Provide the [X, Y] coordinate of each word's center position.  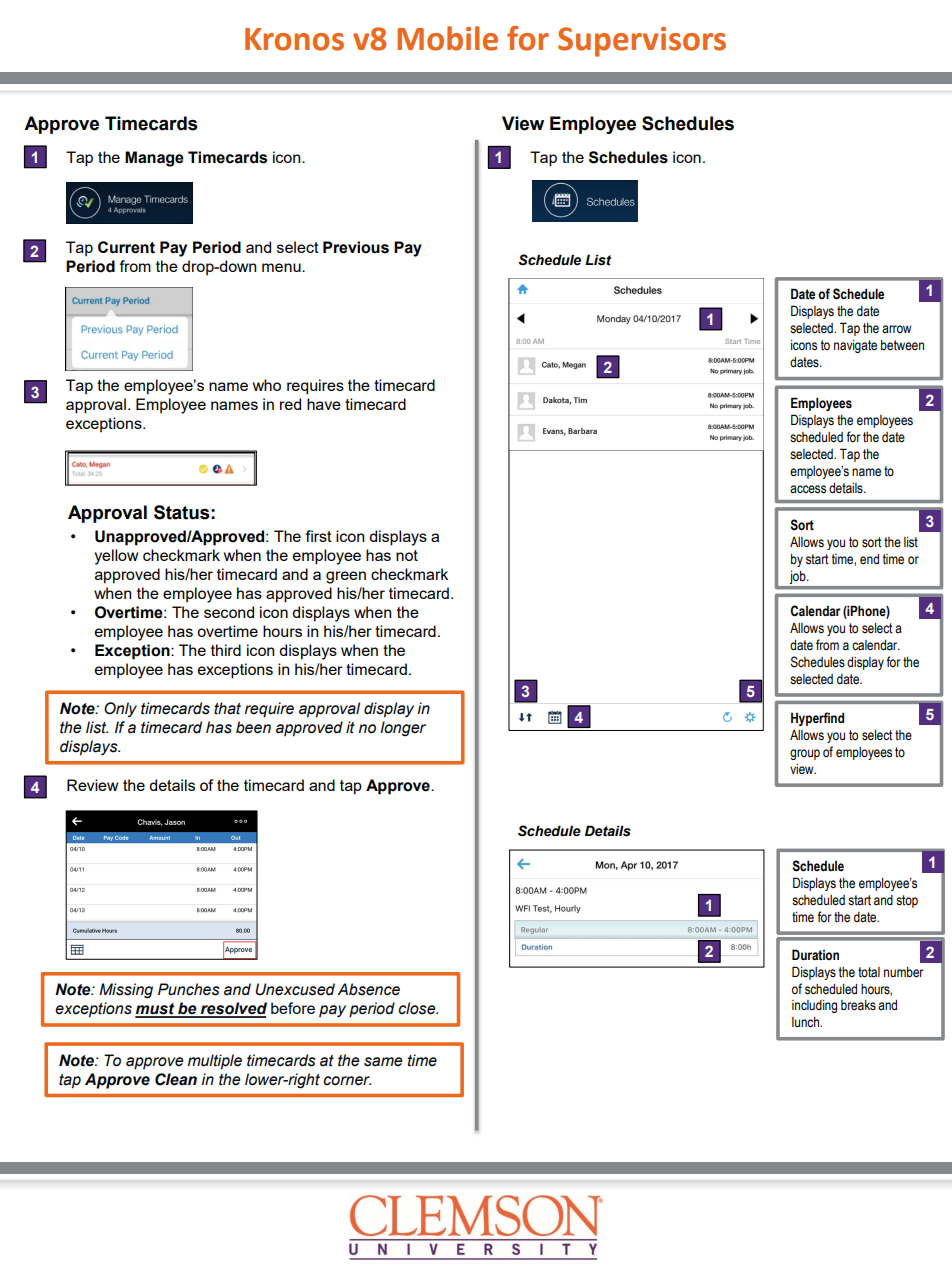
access [808, 489]
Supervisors [642, 42]
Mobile [447, 38]
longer [403, 729]
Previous [356, 247]
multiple [215, 1062]
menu [282, 267]
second [229, 612]
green [346, 577]
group [805, 754]
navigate [855, 346]
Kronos [294, 39]
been [253, 727]
